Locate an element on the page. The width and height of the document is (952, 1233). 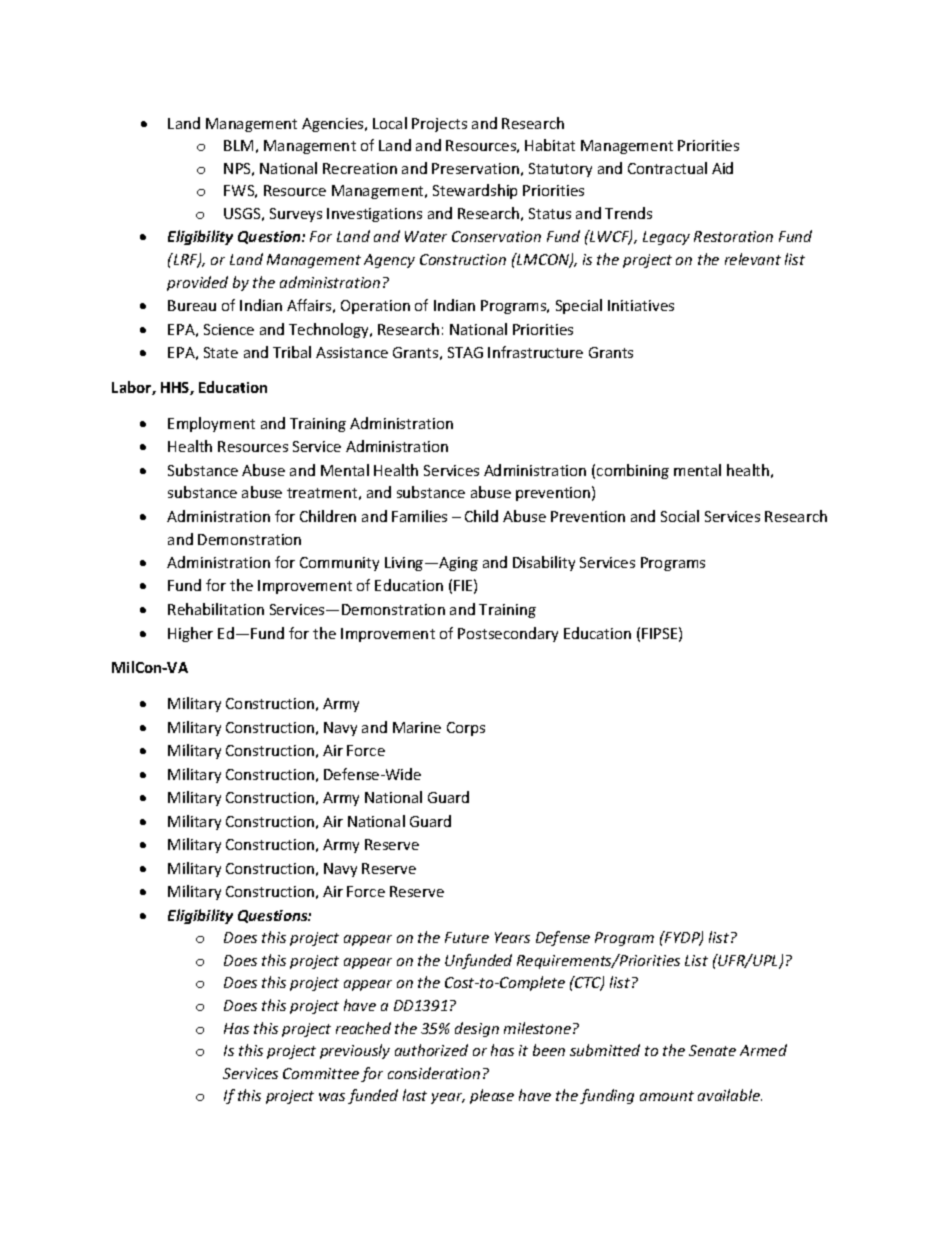
Rehabilitation is located at coordinates (216, 609).
